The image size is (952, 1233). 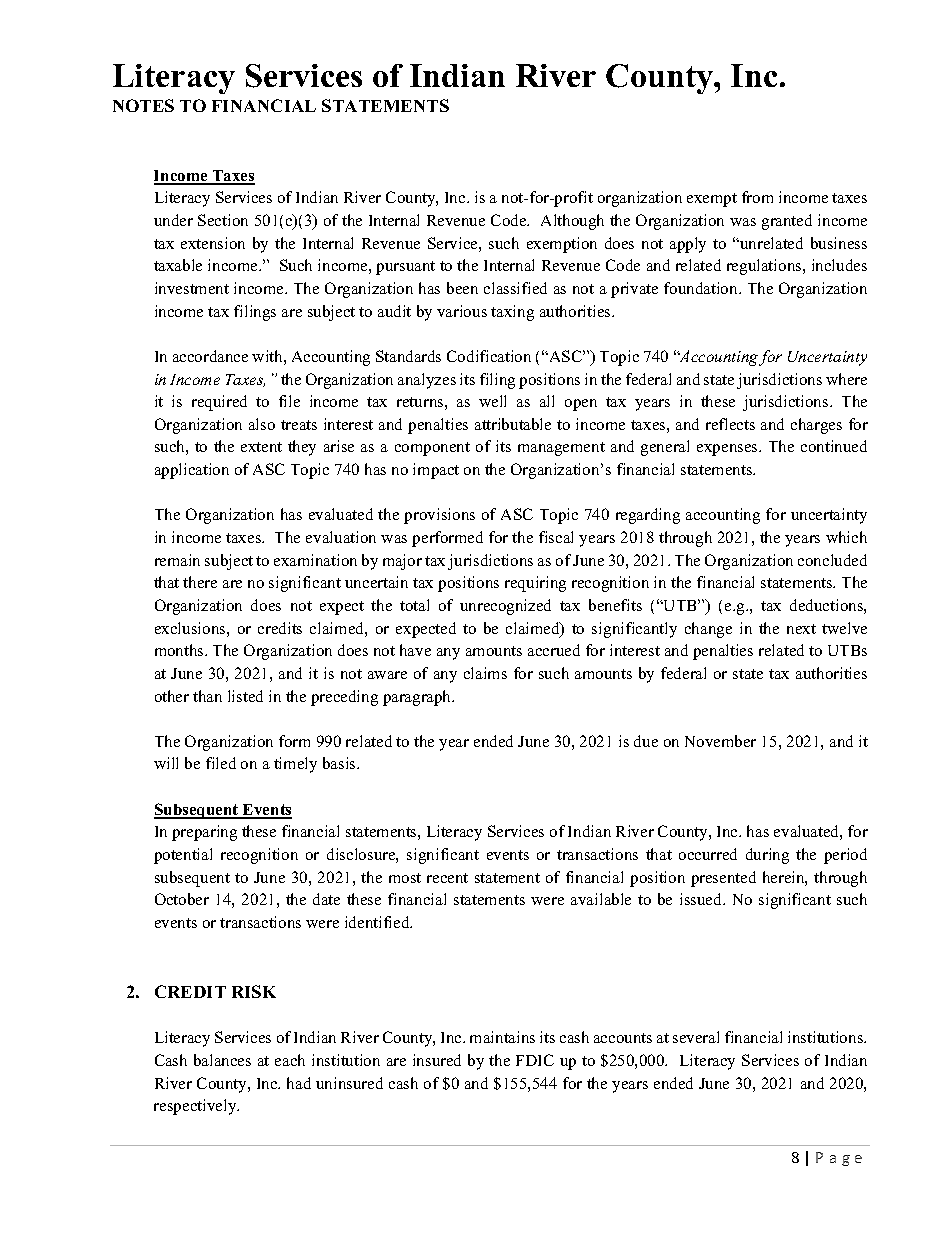 I want to click on next, so click(x=801, y=629).
